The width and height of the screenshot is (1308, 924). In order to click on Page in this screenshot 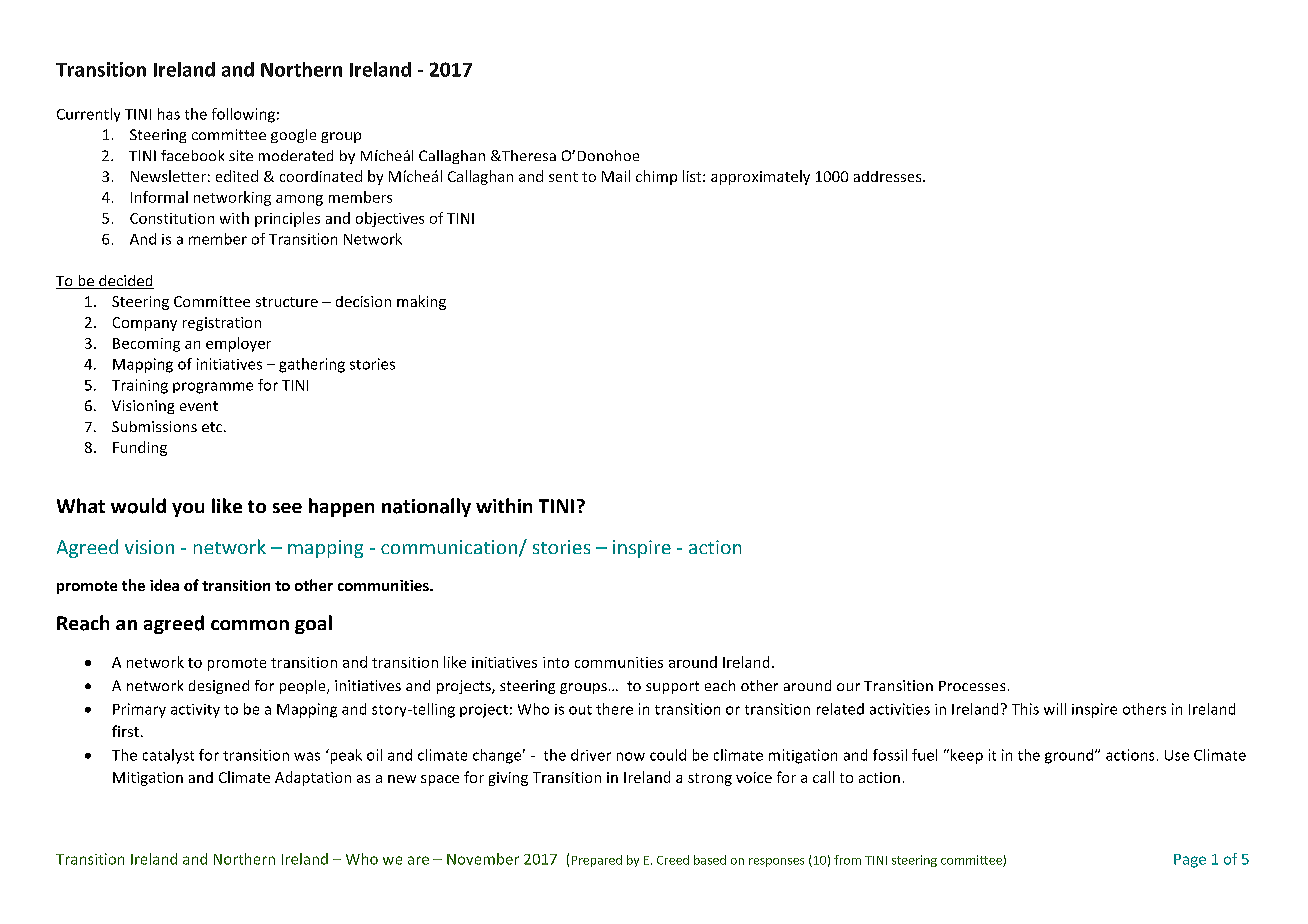, I will do `click(1190, 861)`.
